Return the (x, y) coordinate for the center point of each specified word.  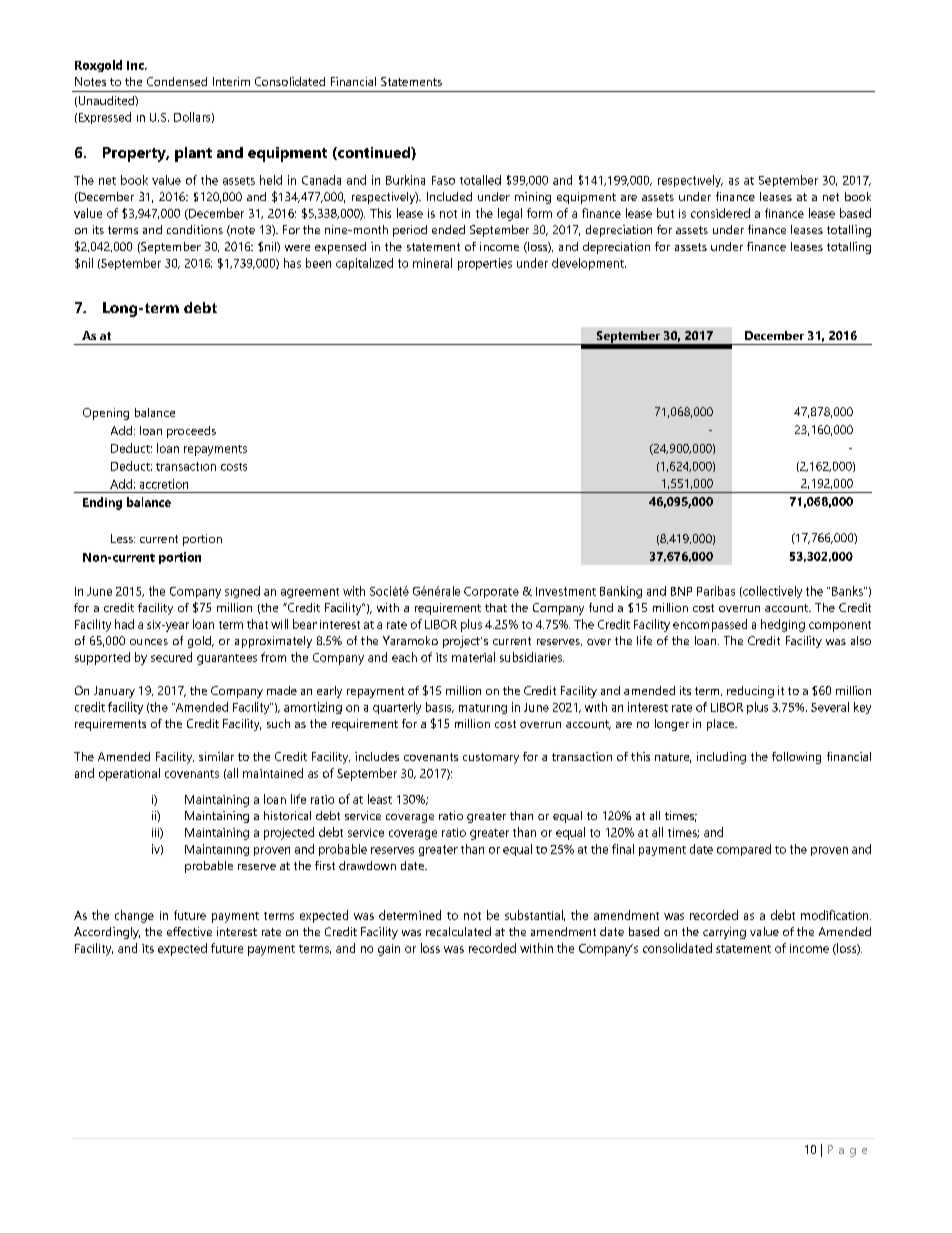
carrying (724, 933)
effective (189, 931)
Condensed (177, 81)
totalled (480, 180)
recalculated (458, 931)
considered (720, 213)
